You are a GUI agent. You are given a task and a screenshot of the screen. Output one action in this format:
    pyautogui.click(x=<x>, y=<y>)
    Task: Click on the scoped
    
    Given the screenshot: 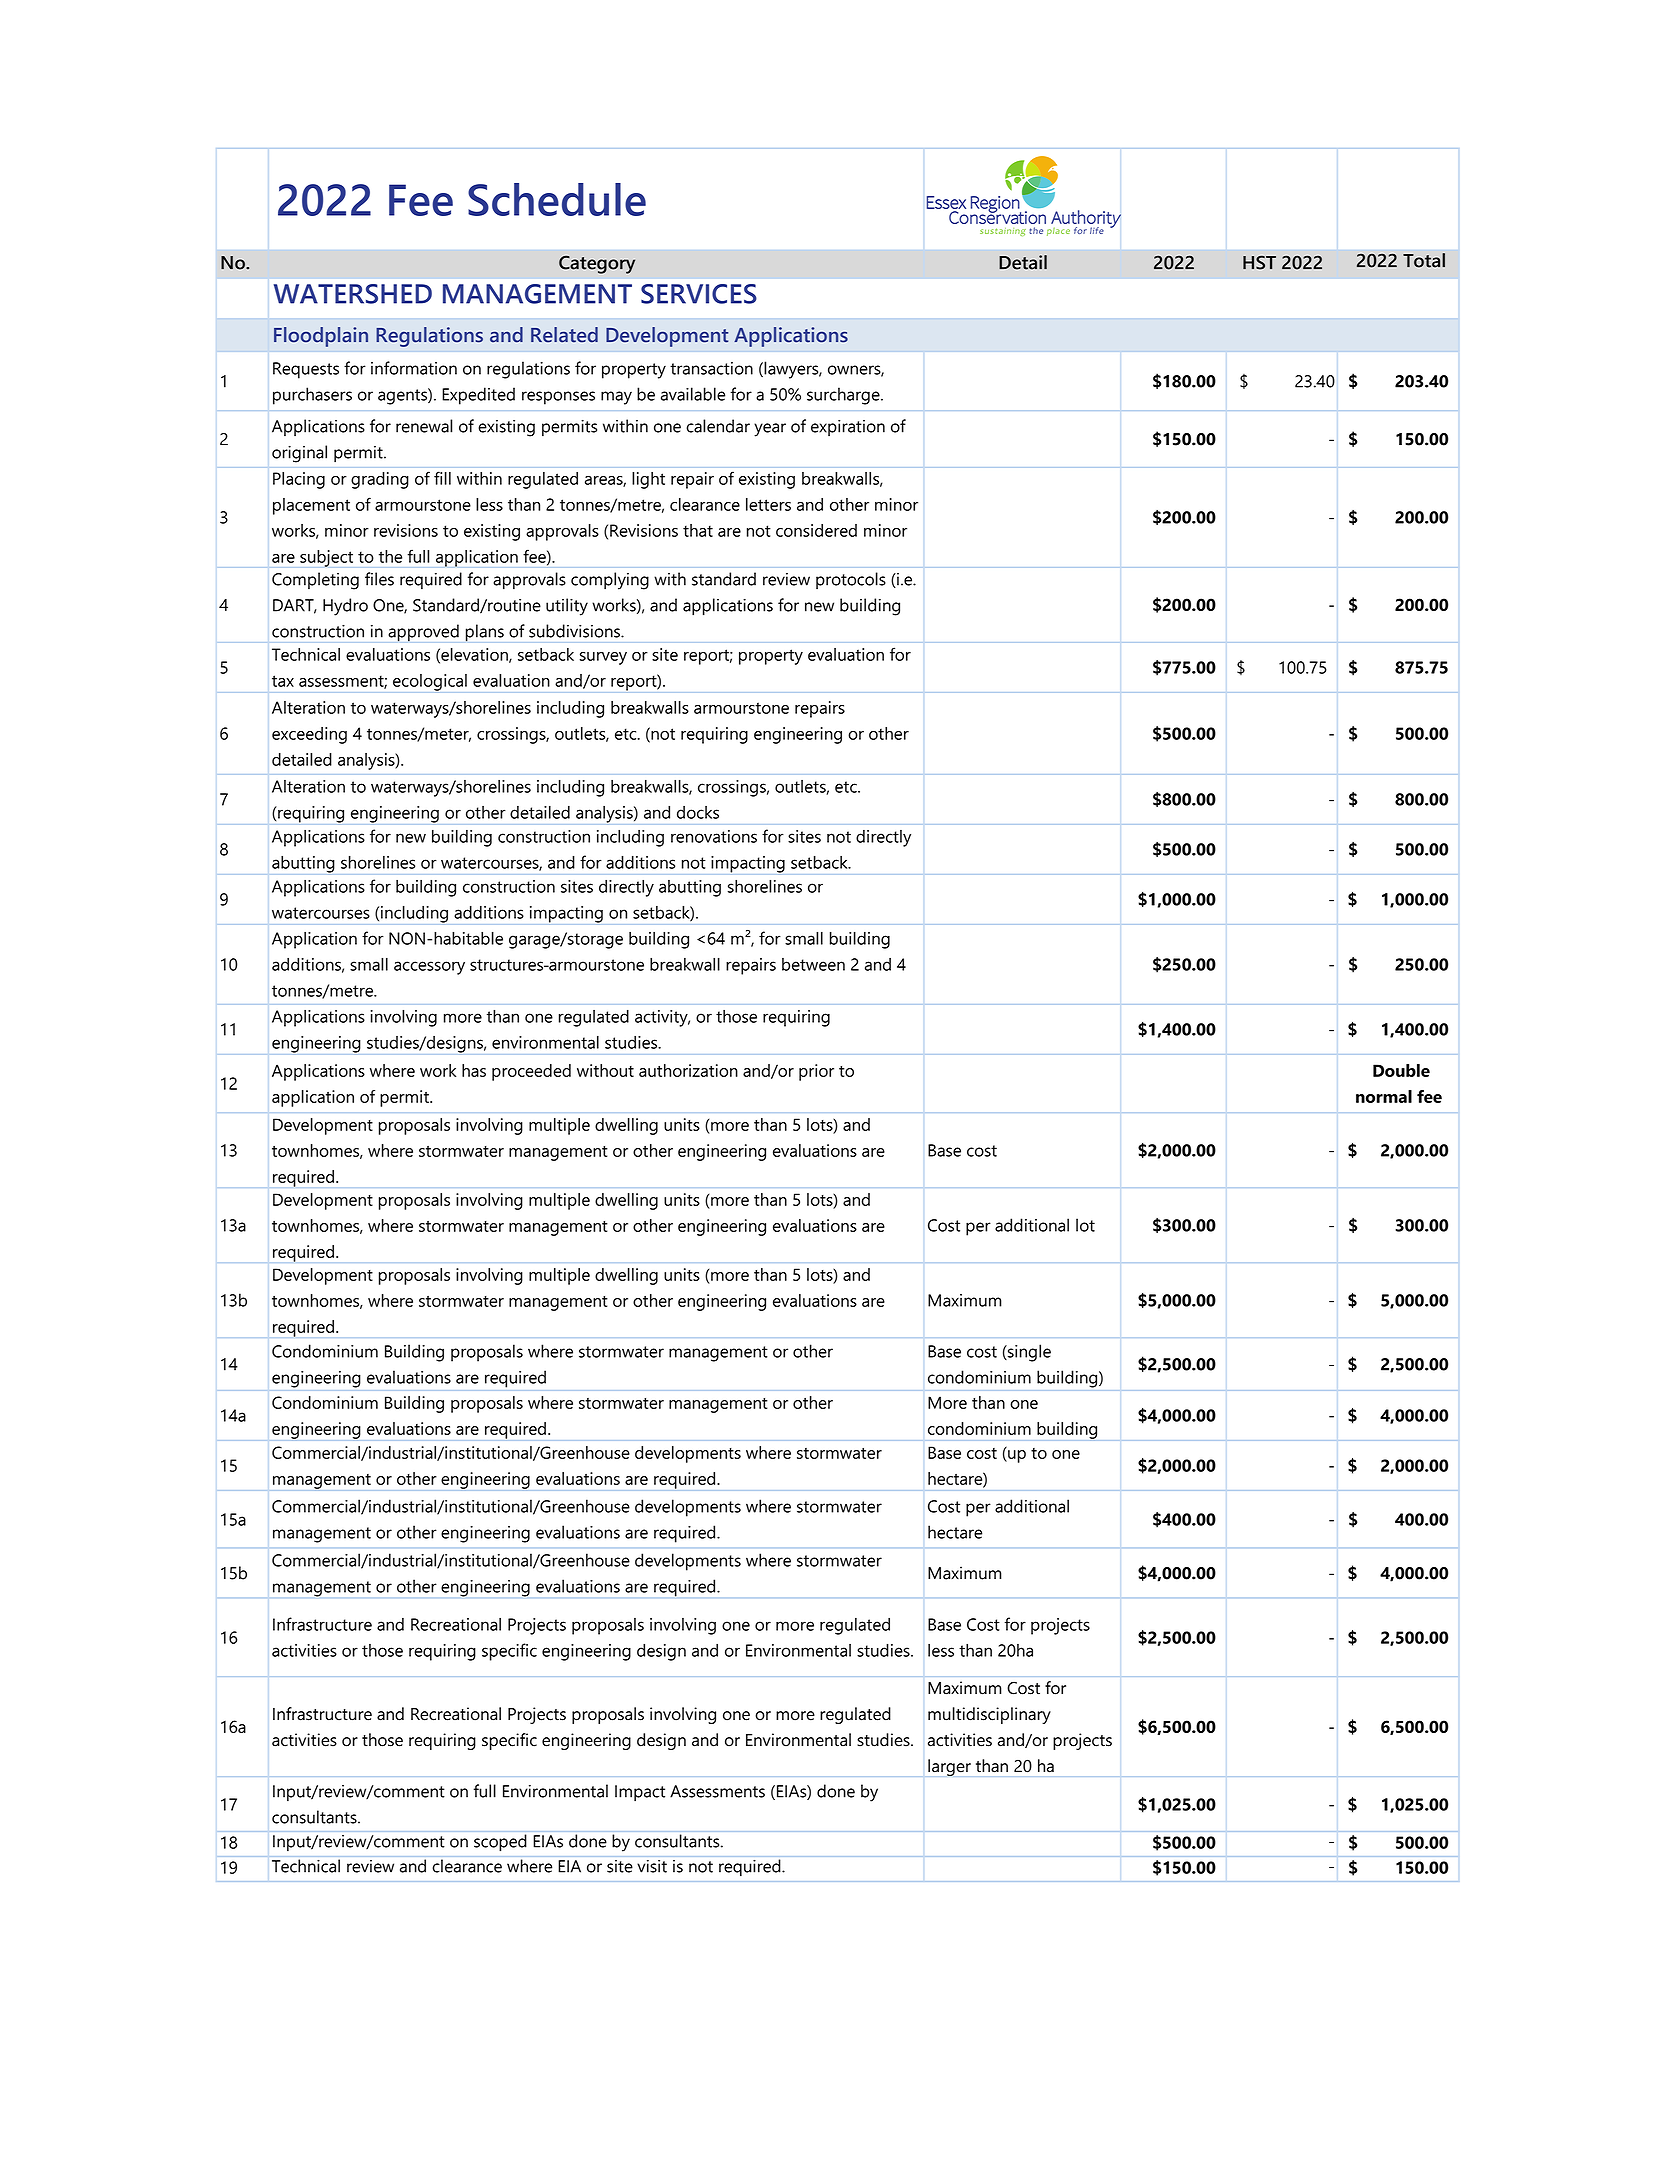 What is the action you would take?
    pyautogui.click(x=500, y=1842)
